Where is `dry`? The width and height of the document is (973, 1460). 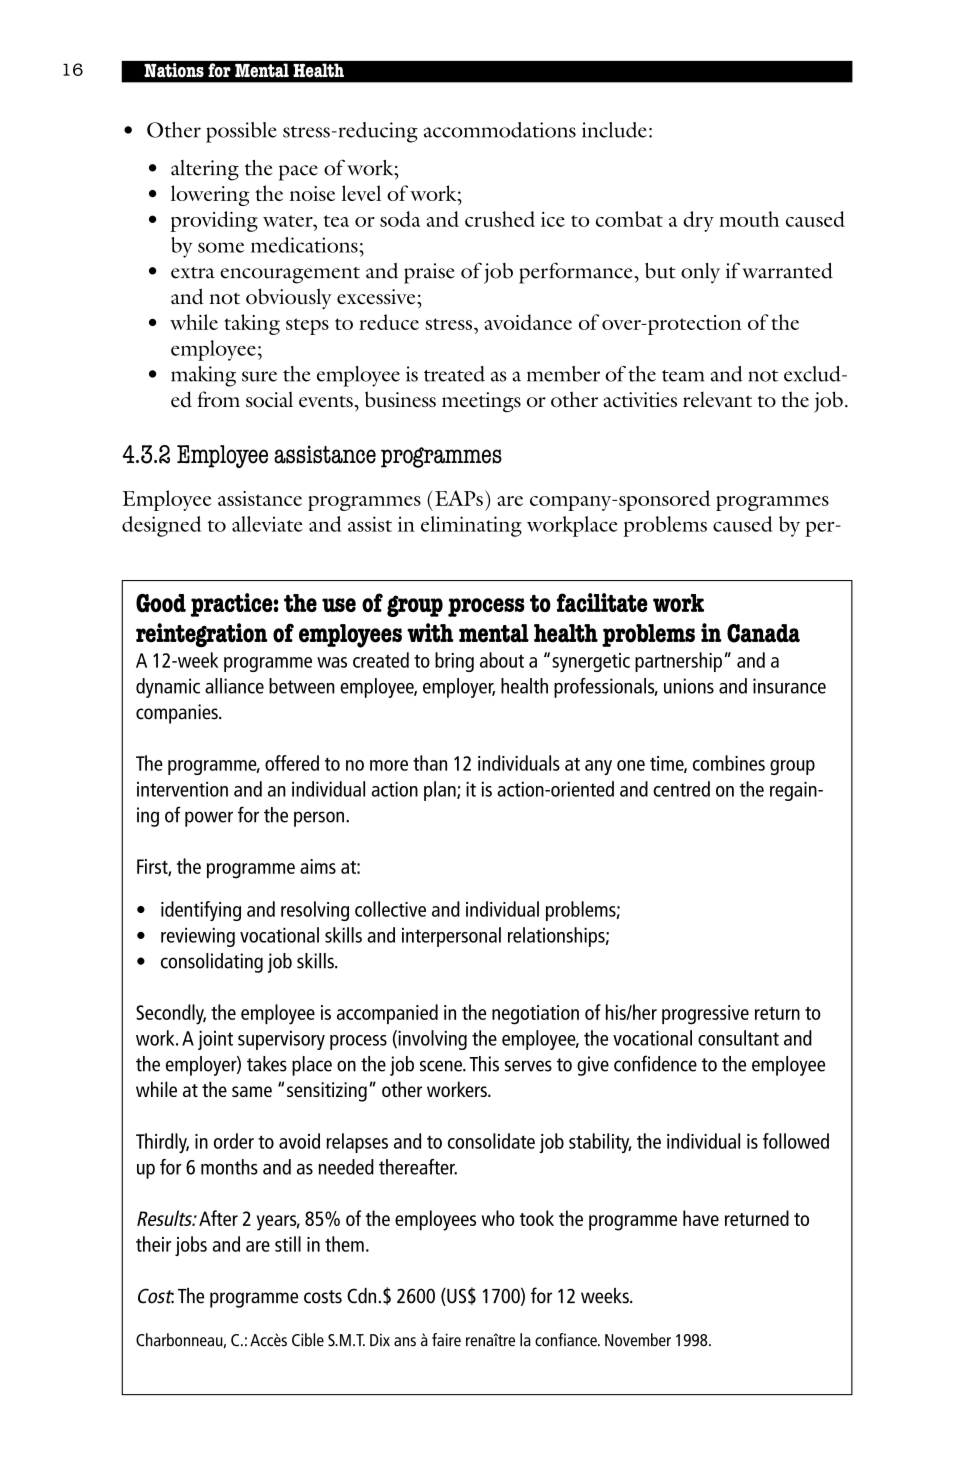
dry is located at coordinates (698, 221).
